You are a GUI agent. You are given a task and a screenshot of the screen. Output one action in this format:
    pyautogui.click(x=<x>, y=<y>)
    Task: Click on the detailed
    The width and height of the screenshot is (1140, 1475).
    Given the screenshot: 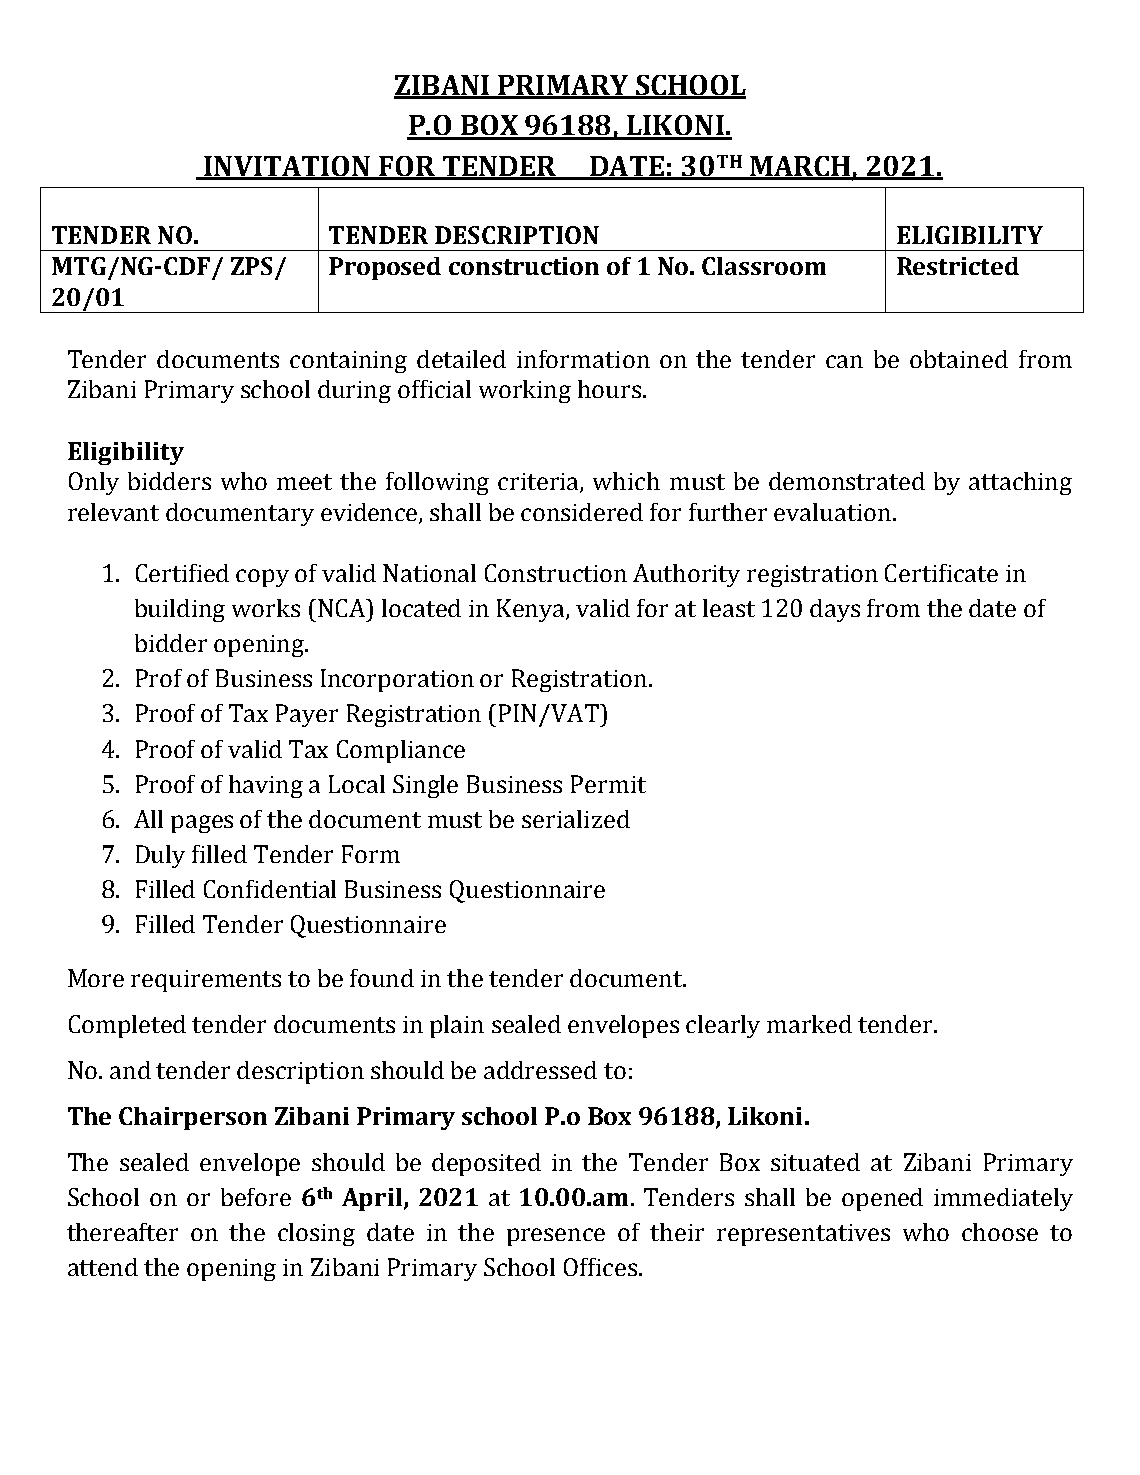 What is the action you would take?
    pyautogui.click(x=461, y=359)
